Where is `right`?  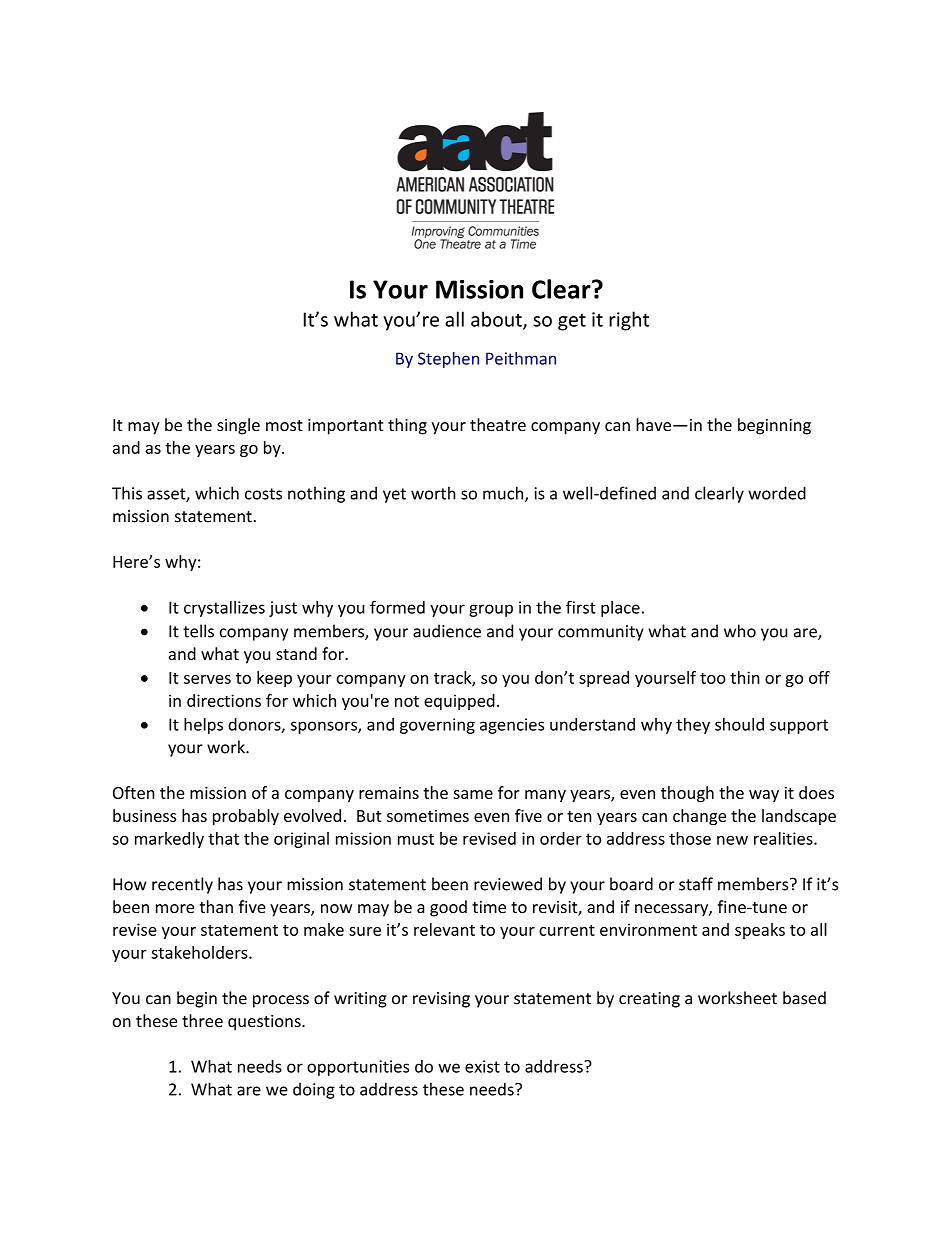 right is located at coordinates (629, 321).
